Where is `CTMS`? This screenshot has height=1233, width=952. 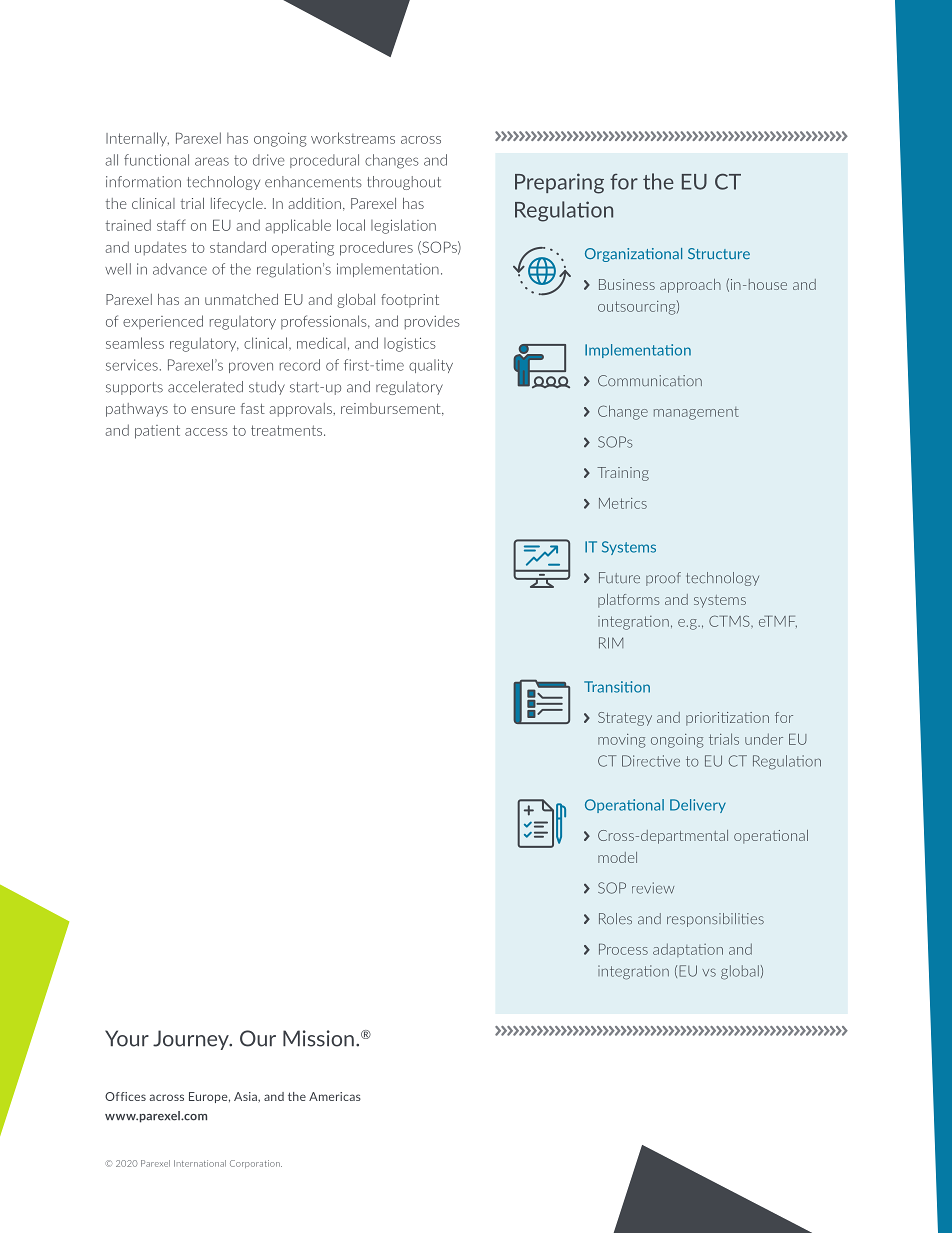 CTMS is located at coordinates (730, 621).
